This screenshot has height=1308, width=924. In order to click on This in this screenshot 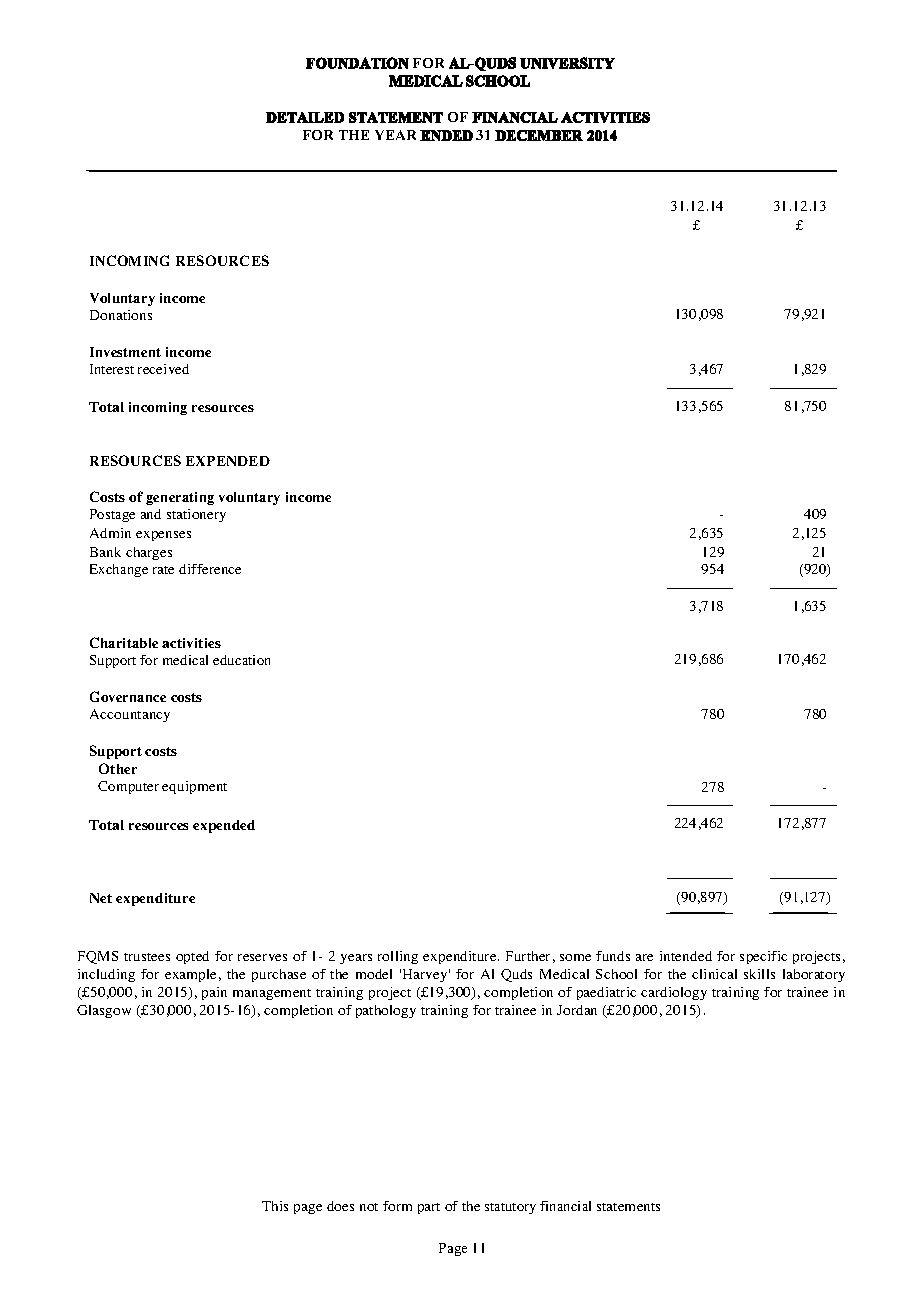, I will do `click(275, 1206)`.
